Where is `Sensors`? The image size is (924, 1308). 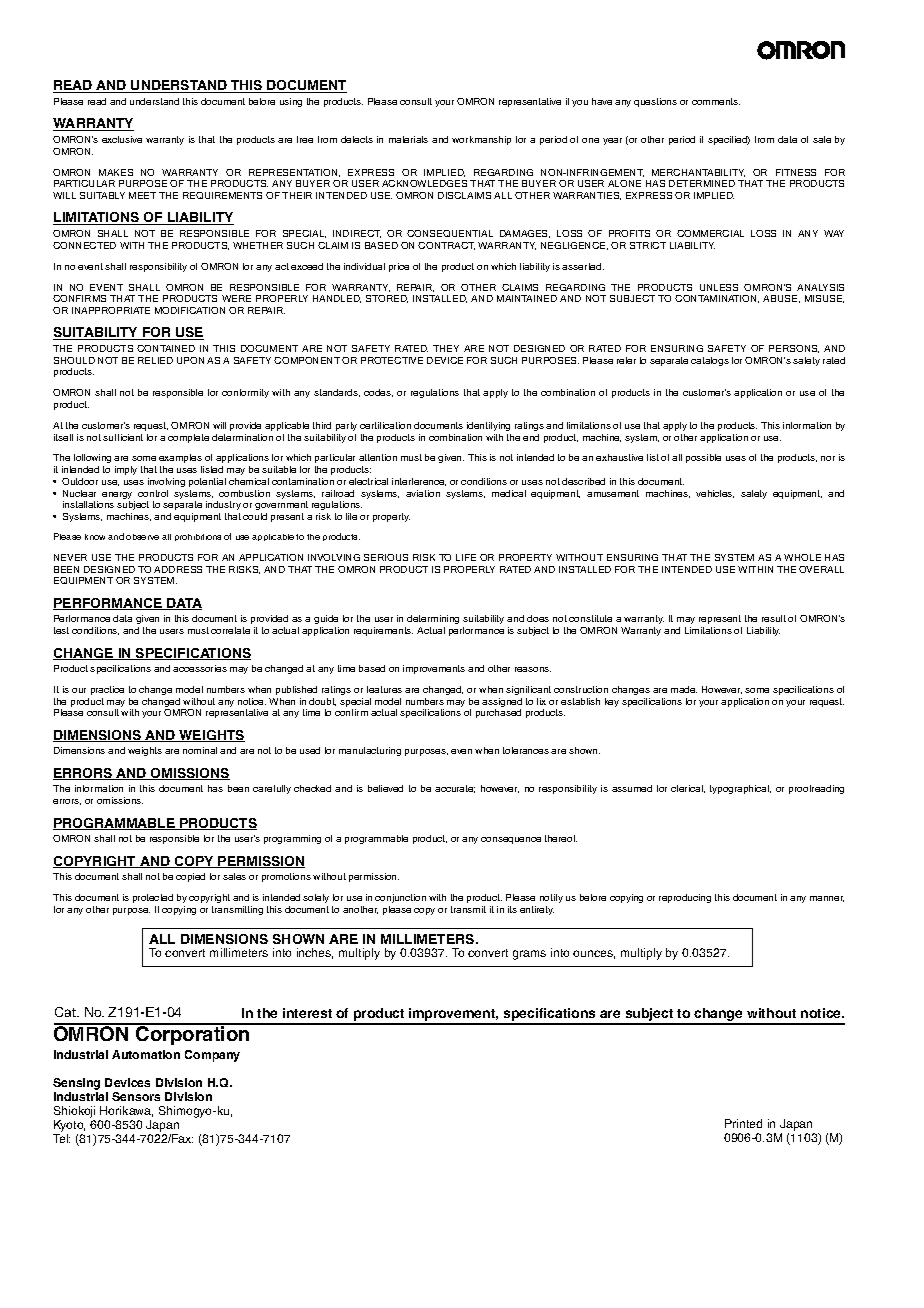
Sensors is located at coordinates (136, 1096).
